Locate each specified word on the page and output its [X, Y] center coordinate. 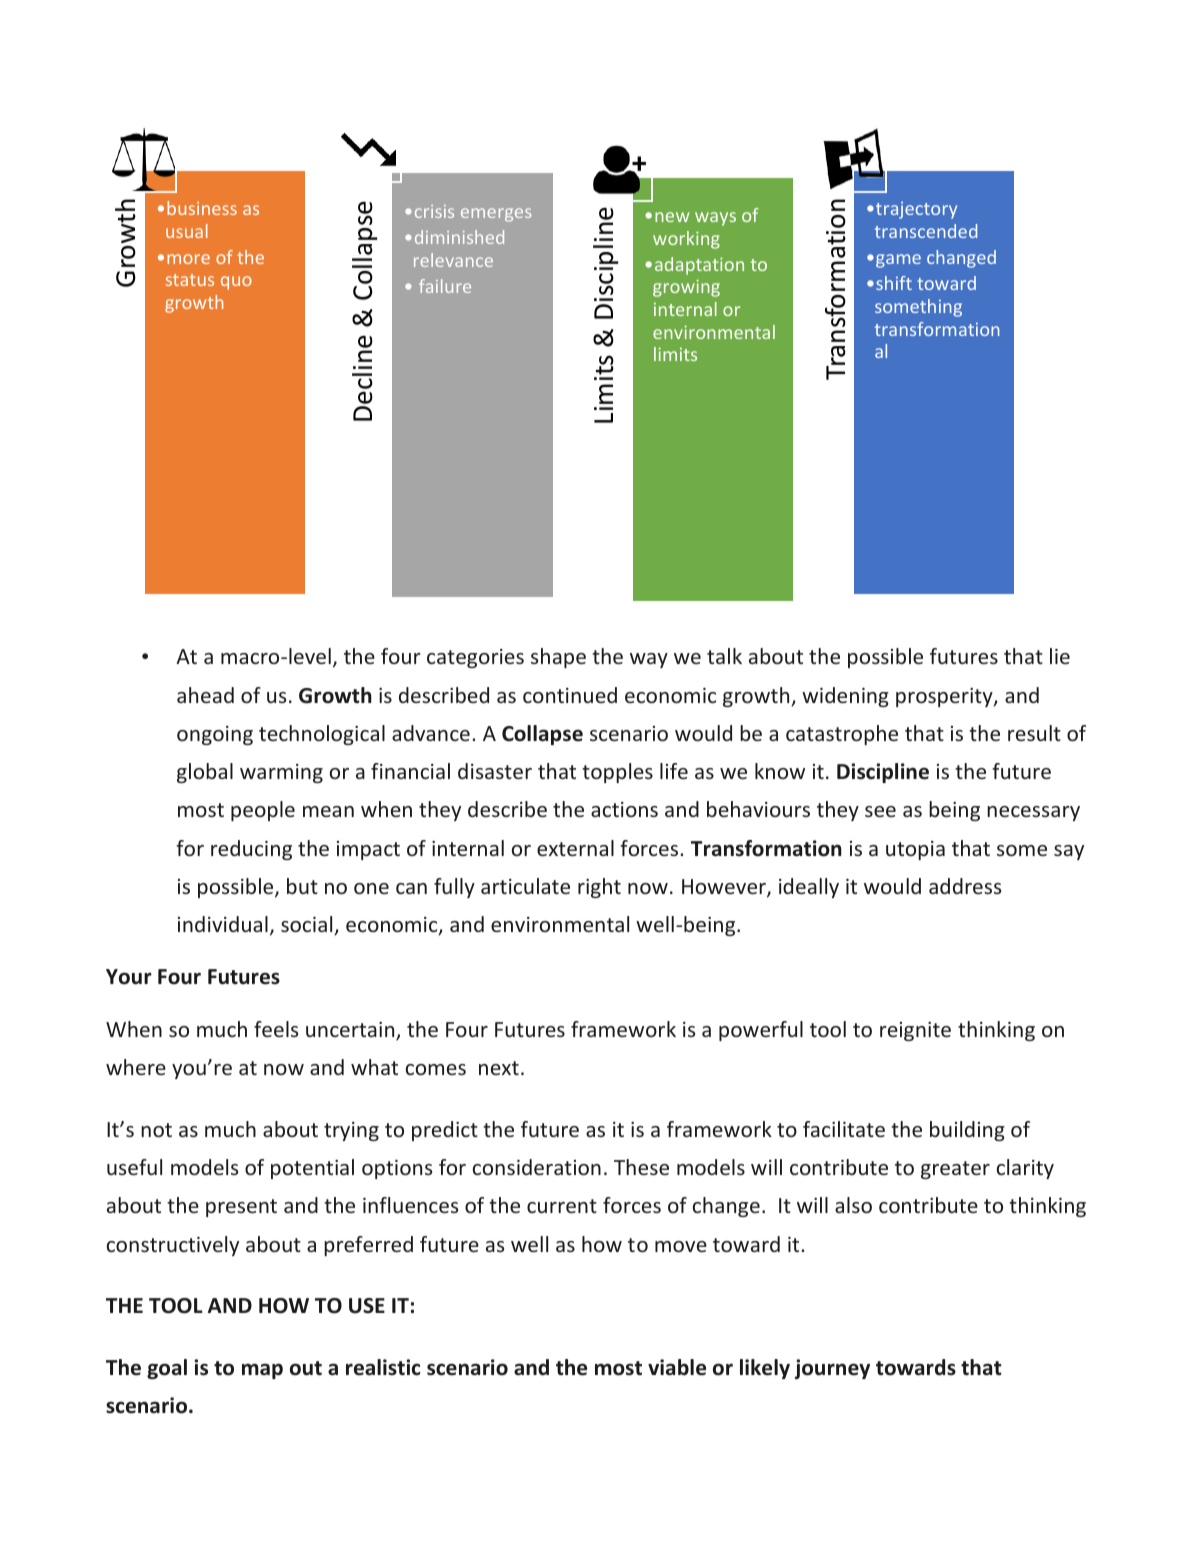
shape [558, 658]
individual [223, 924]
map [262, 1371]
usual [187, 231]
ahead [205, 695]
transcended [926, 231]
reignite [915, 1031]
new [672, 217]
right [599, 888]
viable [677, 1367]
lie [1060, 656]
